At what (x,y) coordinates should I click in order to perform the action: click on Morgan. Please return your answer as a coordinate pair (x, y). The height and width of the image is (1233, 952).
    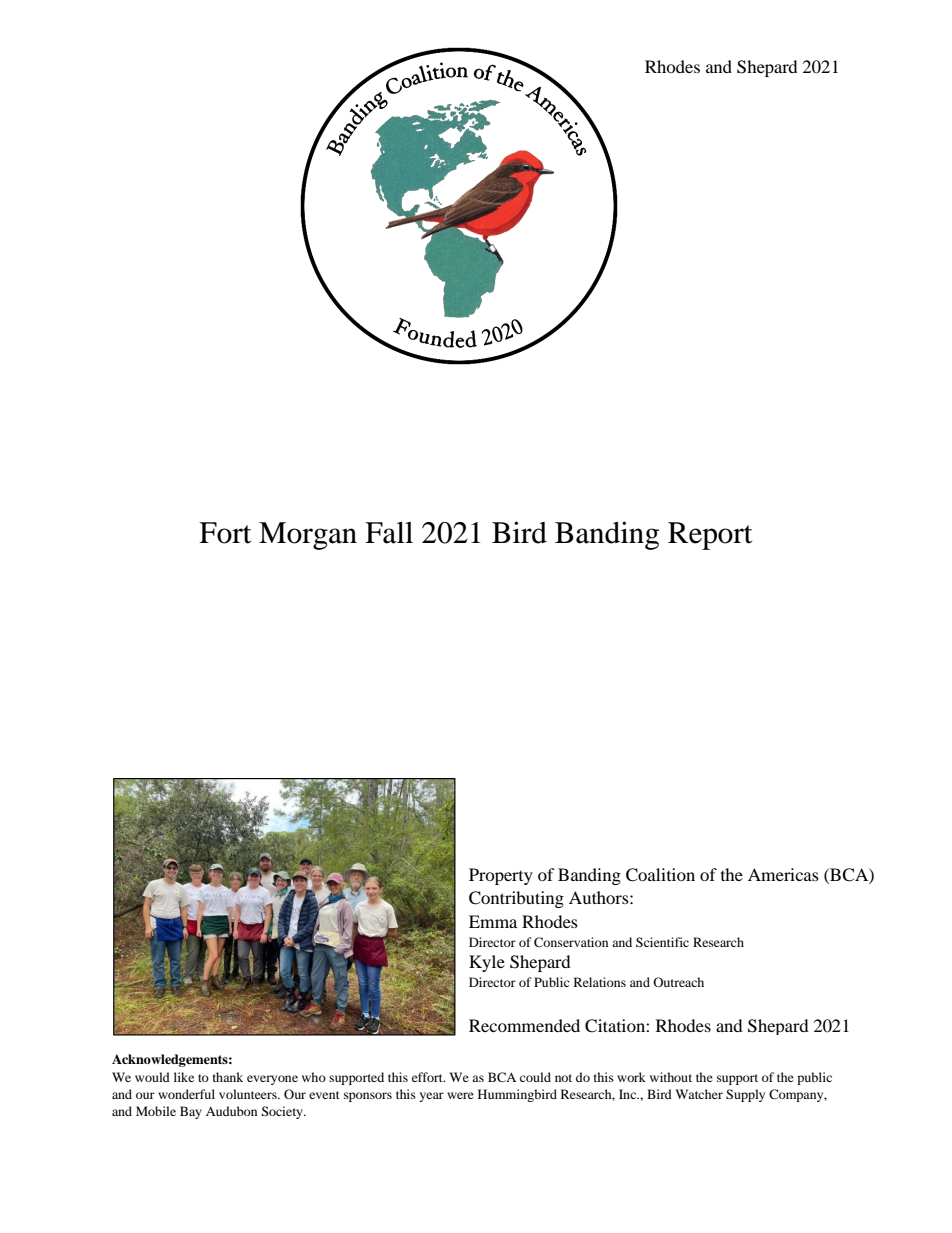
    Looking at the image, I should click on (308, 536).
